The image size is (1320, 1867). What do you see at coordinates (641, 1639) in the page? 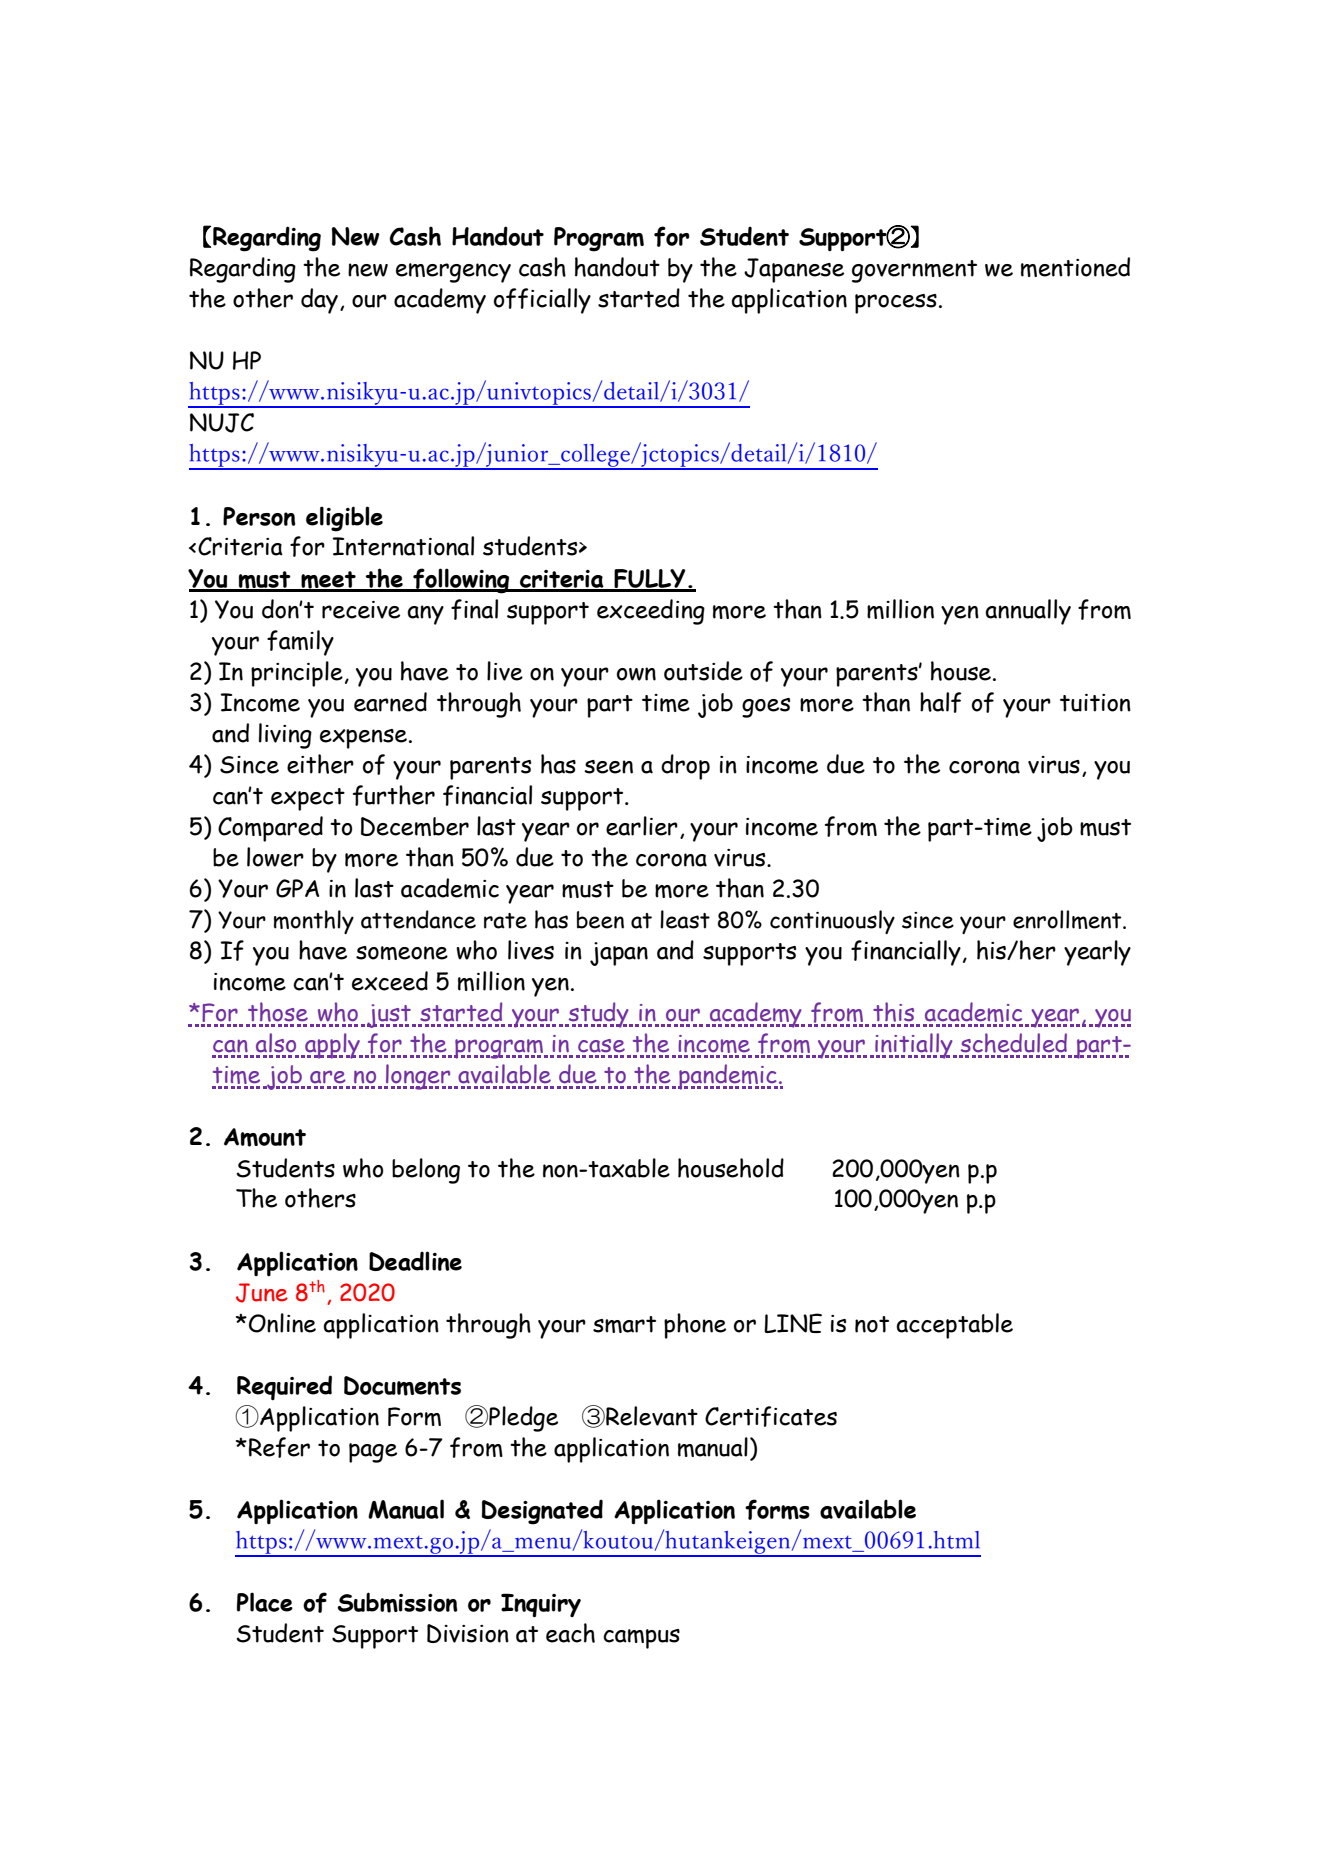
I see `campus` at bounding box center [641, 1639].
